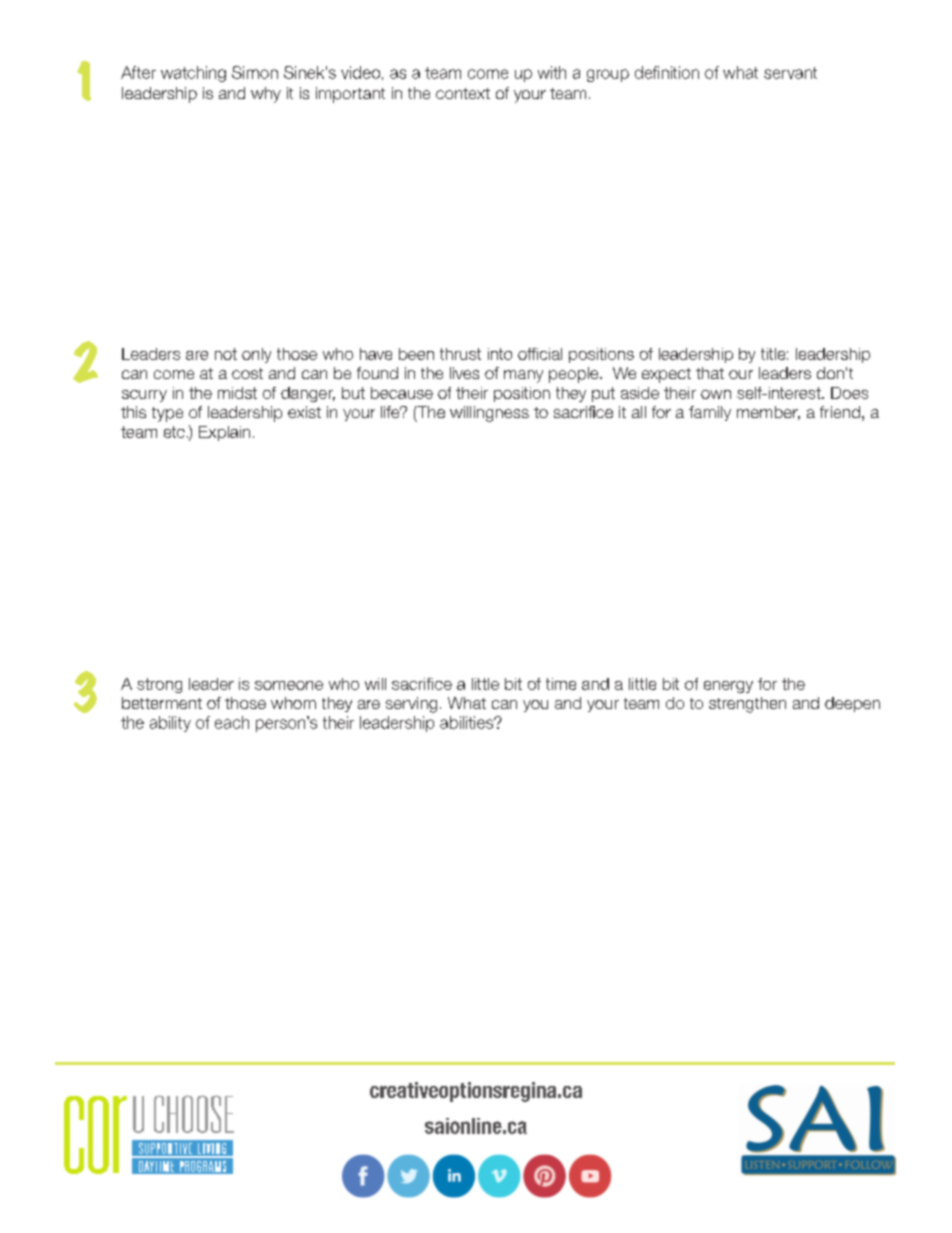 The height and width of the image is (1233, 952). I want to click on into, so click(500, 354).
